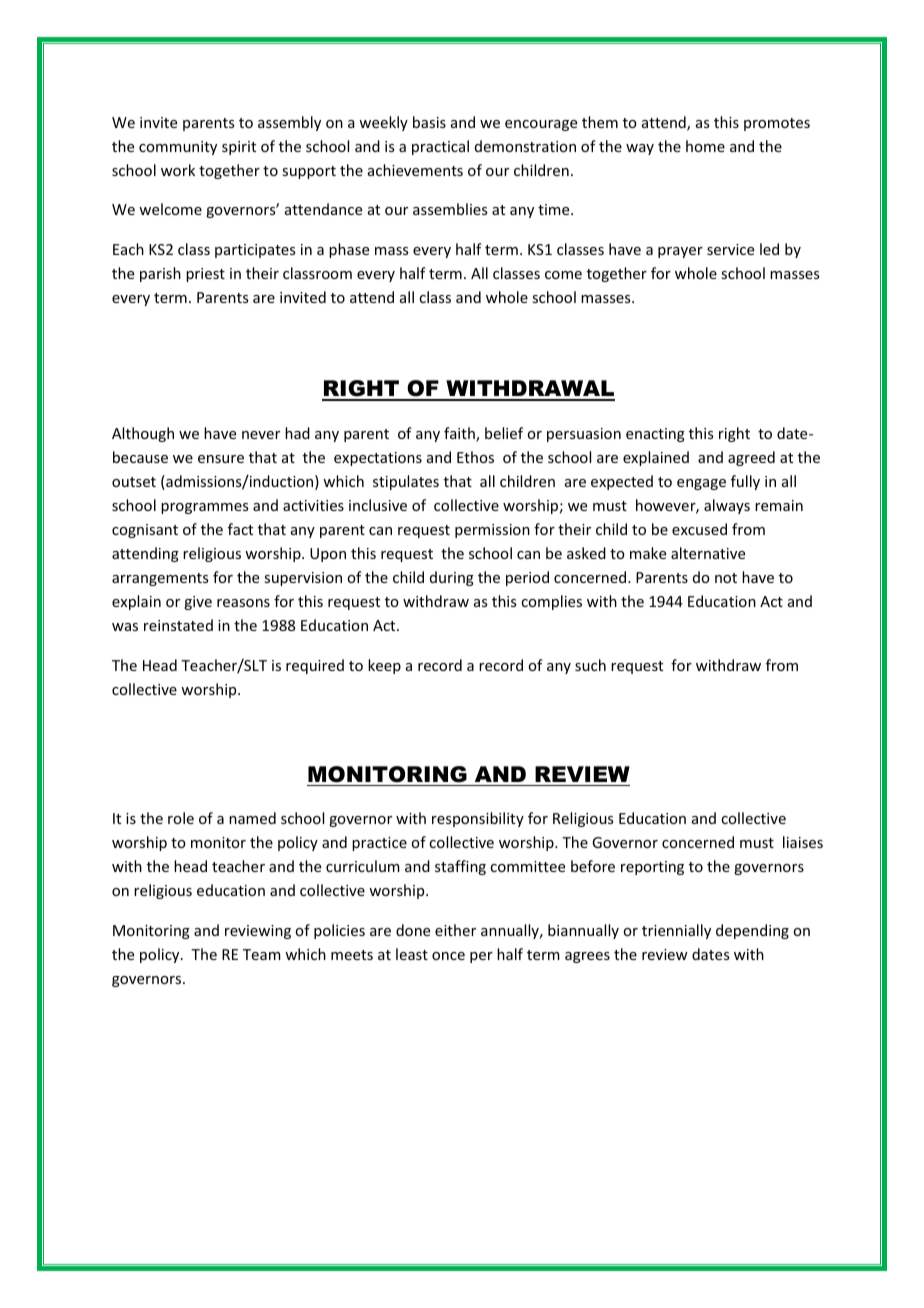 The height and width of the screenshot is (1308, 924). I want to click on home, so click(705, 146).
